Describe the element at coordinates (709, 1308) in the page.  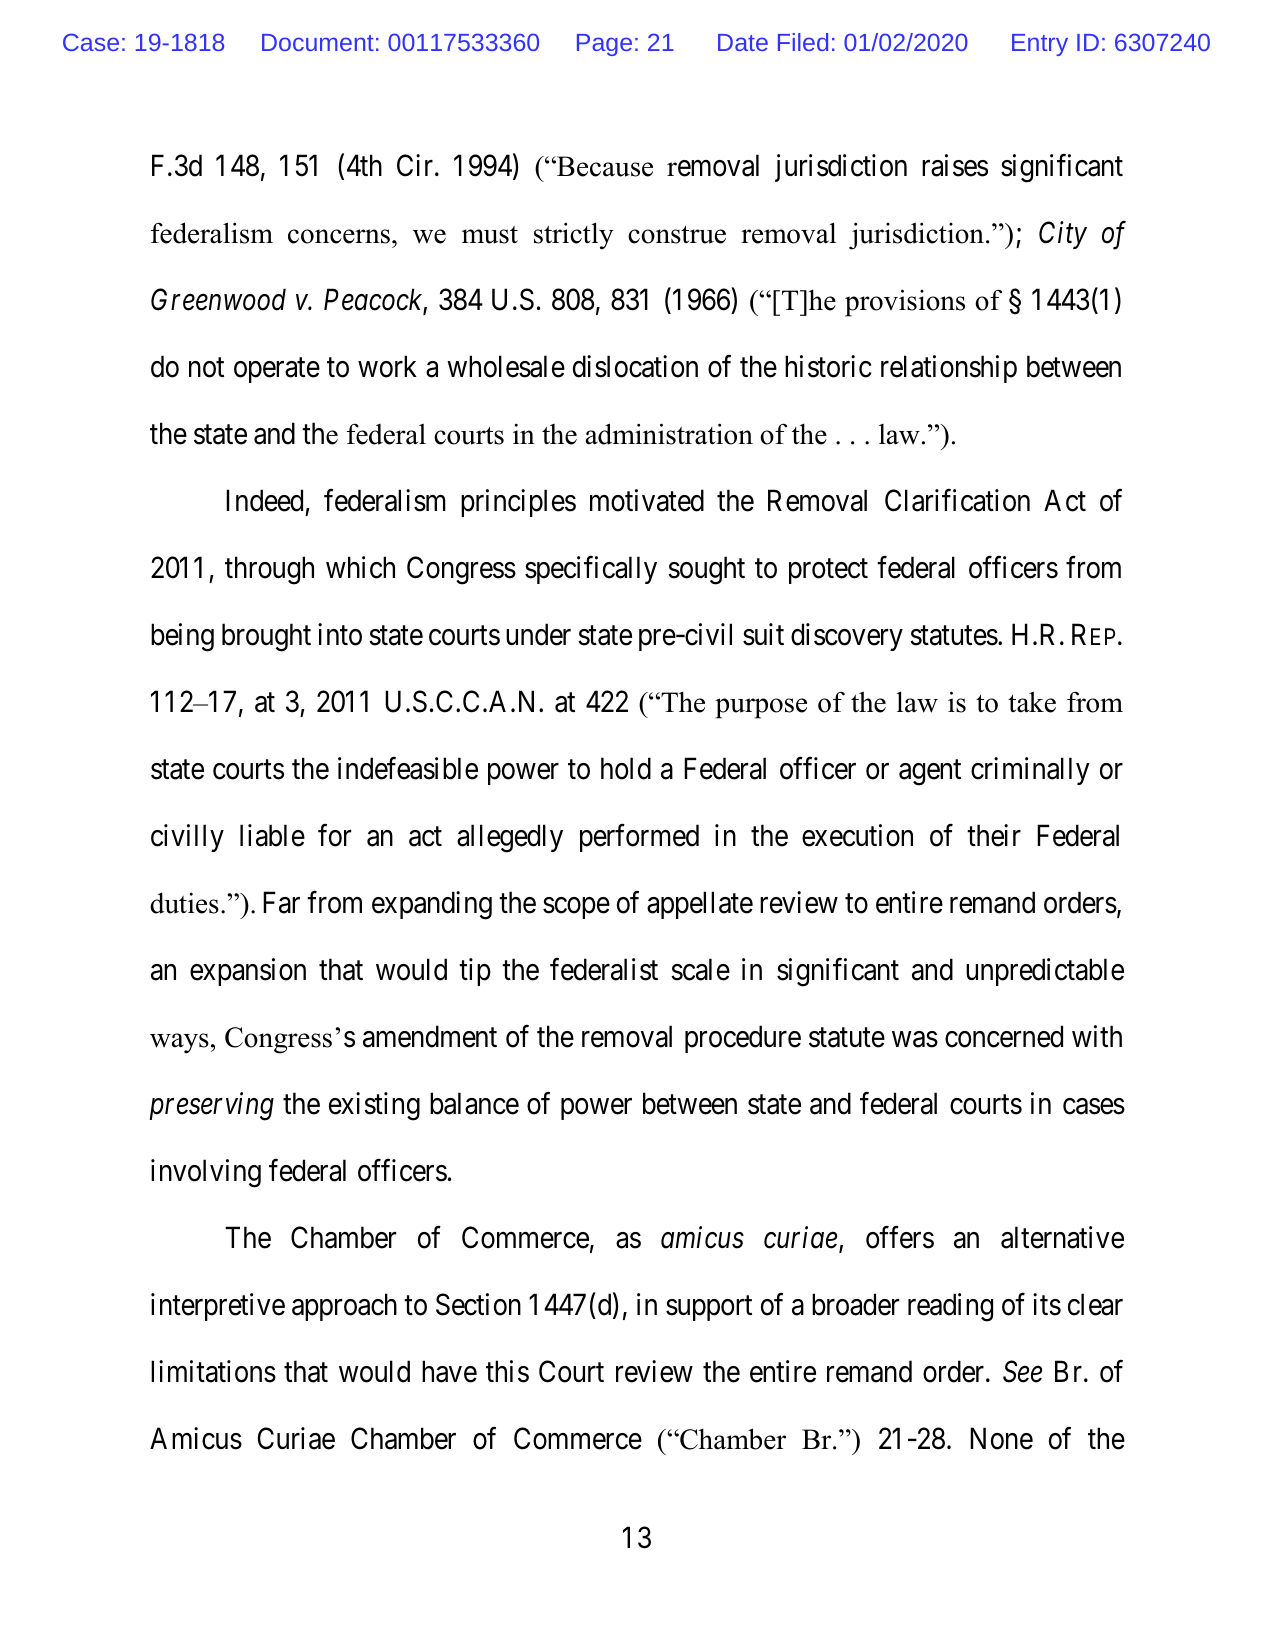
I see `support` at that location.
